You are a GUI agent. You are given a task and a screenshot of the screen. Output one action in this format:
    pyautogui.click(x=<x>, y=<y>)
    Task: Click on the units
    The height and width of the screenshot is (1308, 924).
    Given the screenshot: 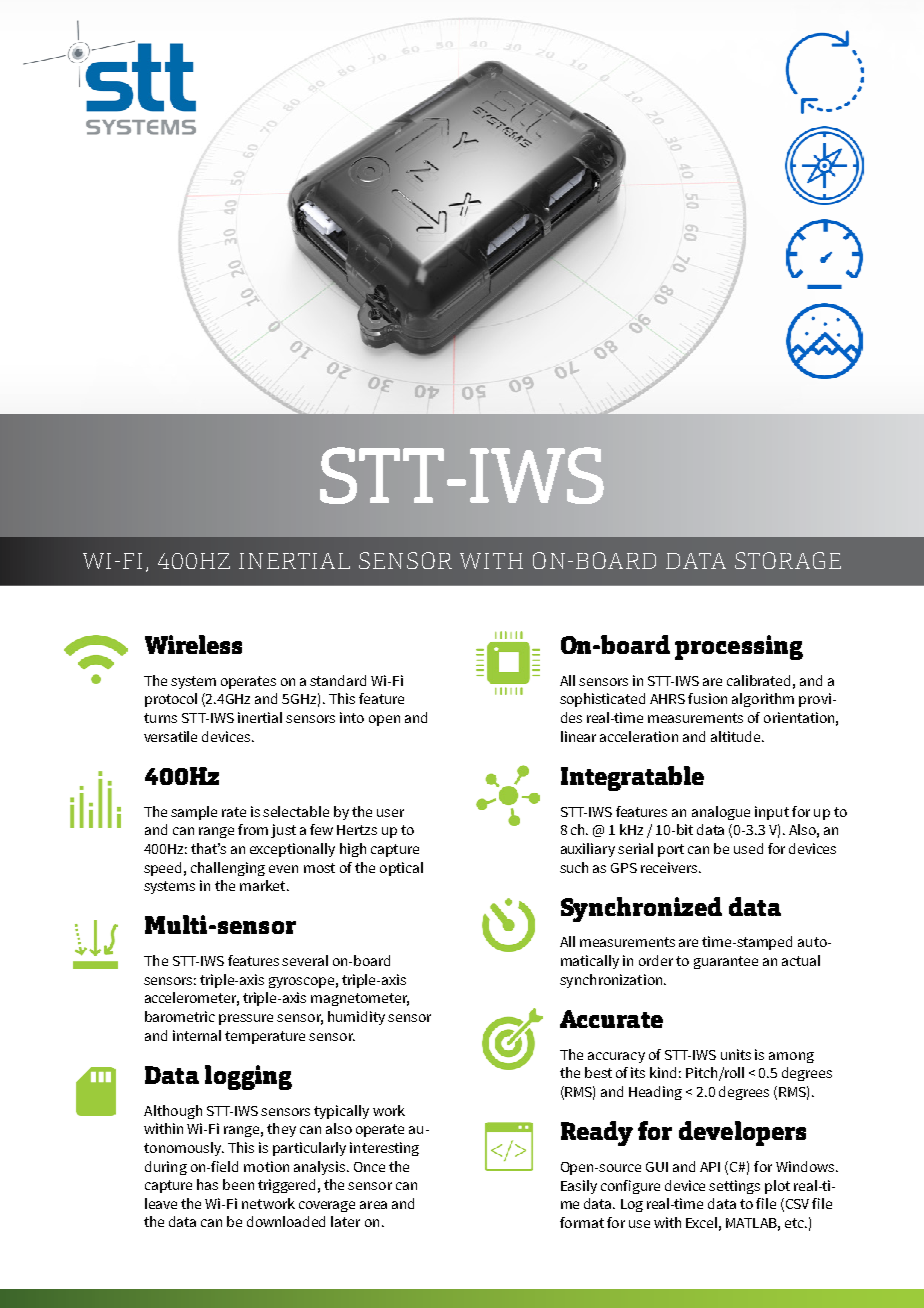 What is the action you would take?
    pyautogui.click(x=736, y=1054)
